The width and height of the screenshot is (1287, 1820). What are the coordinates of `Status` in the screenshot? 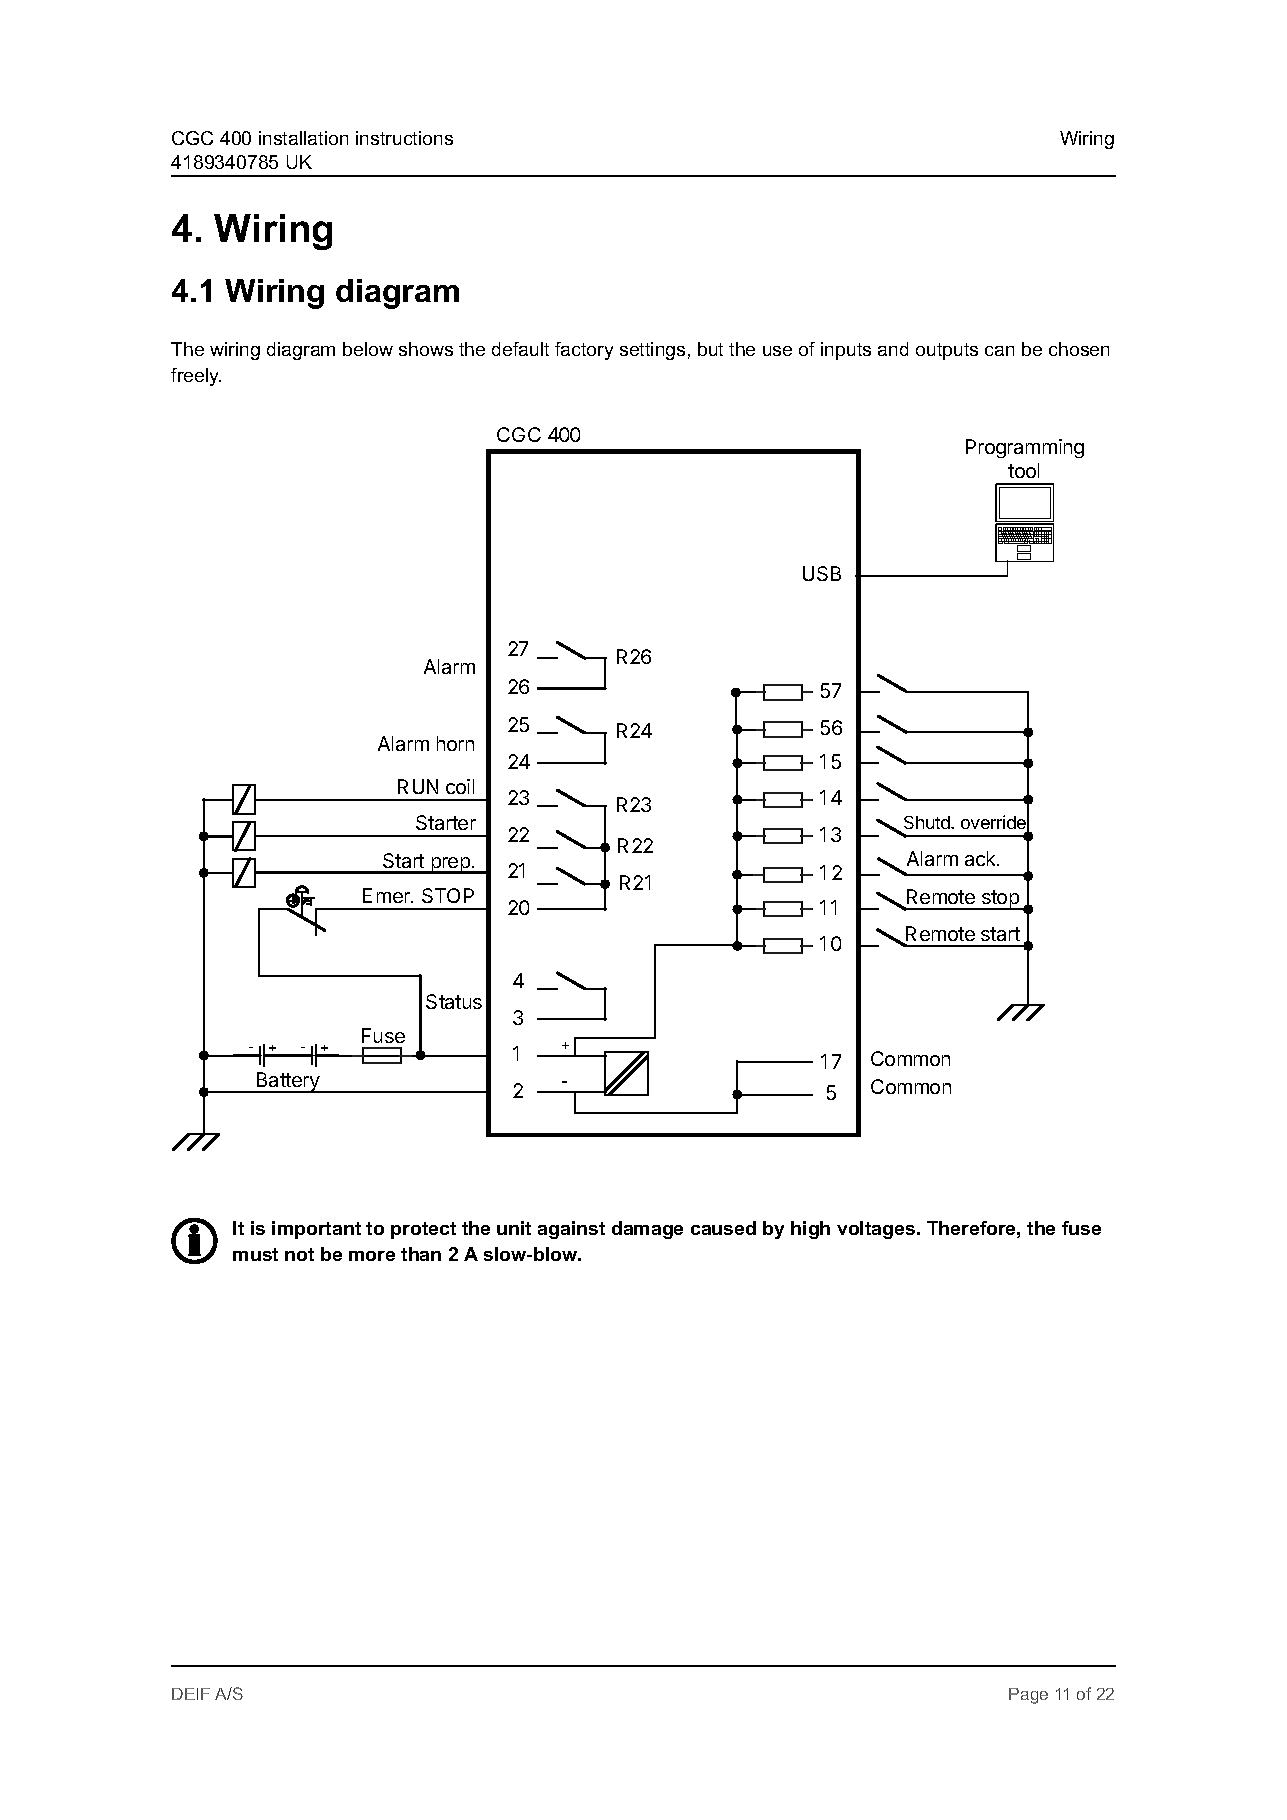 It's located at (454, 1001).
